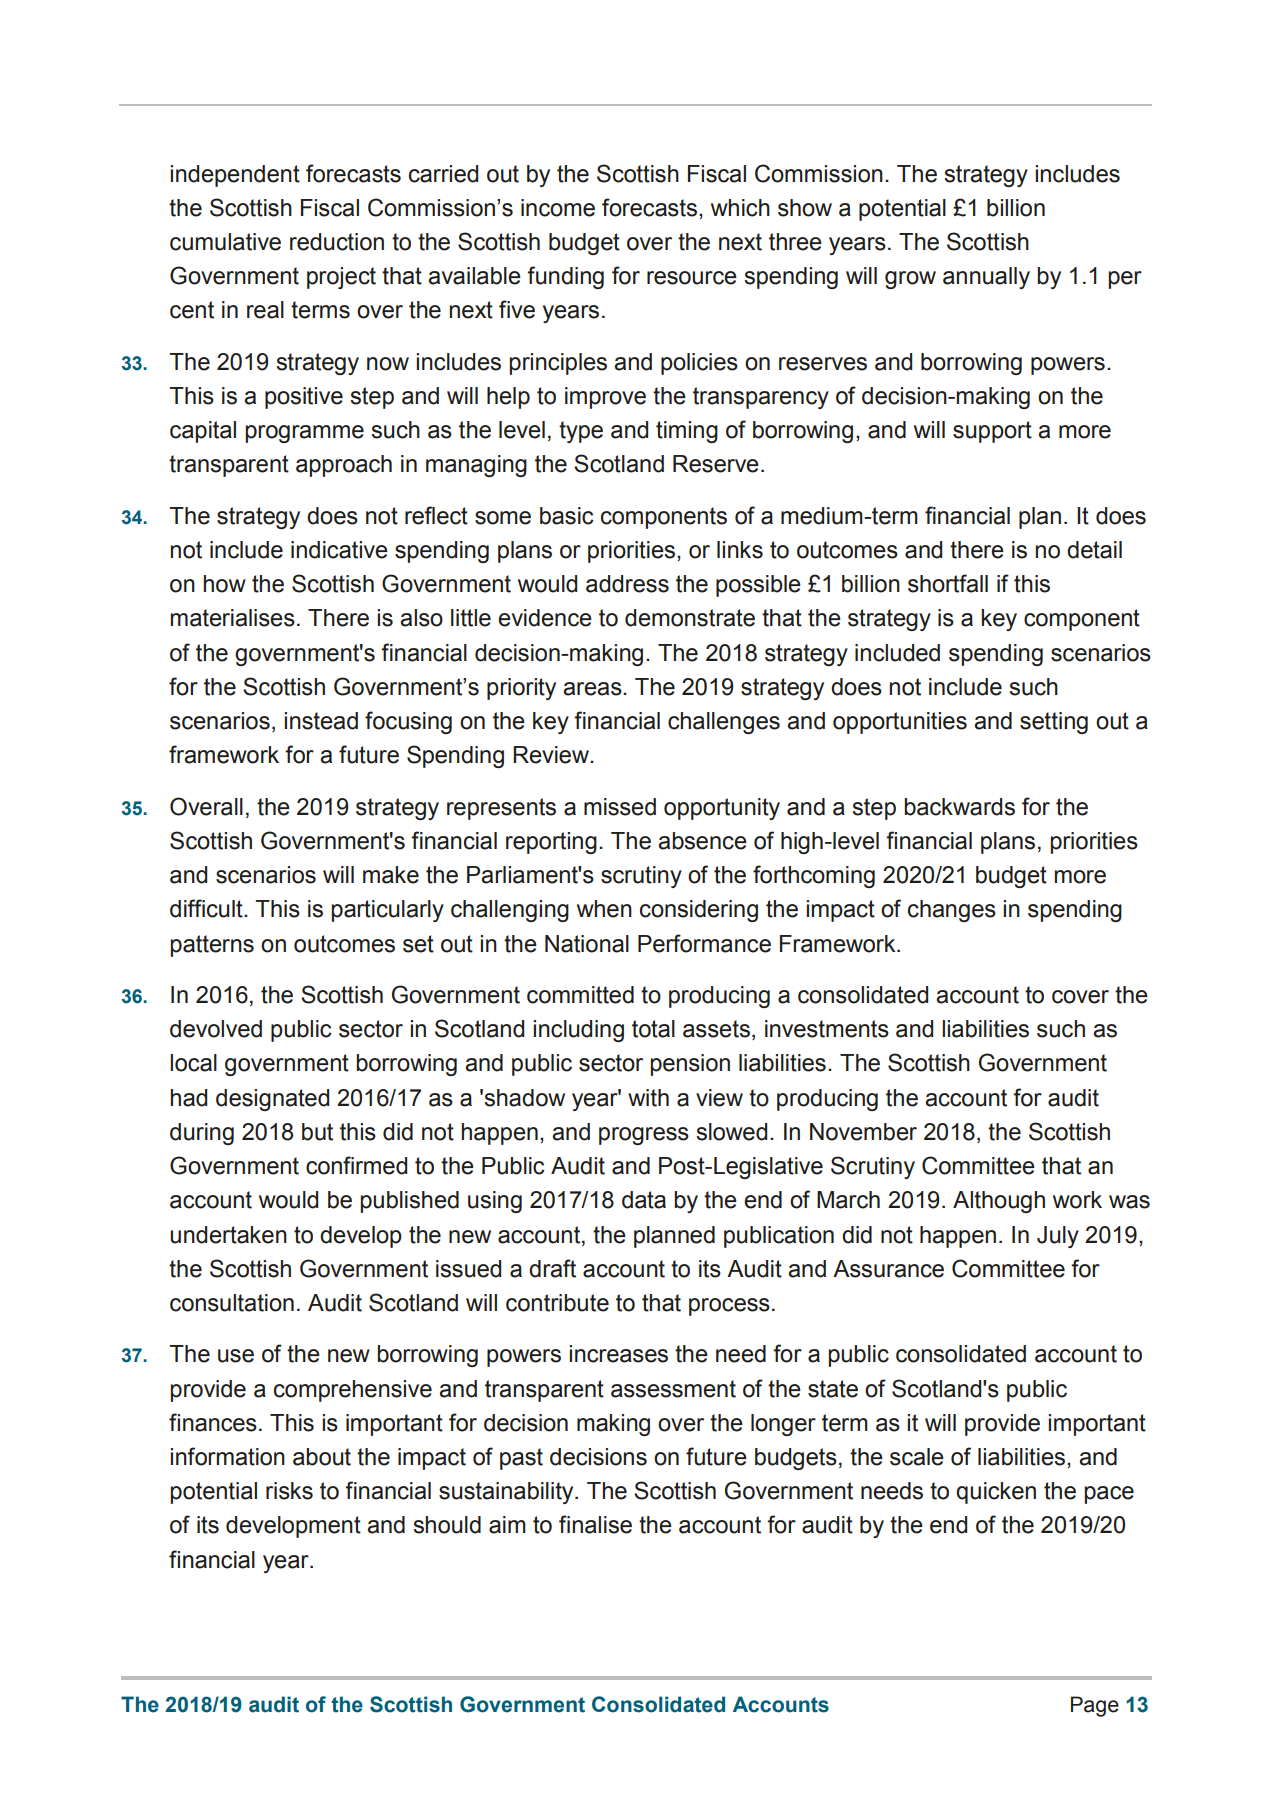 Image resolution: width=1273 pixels, height=1802 pixels. What do you see at coordinates (1058, 1237) in the page?
I see `July` at bounding box center [1058, 1237].
